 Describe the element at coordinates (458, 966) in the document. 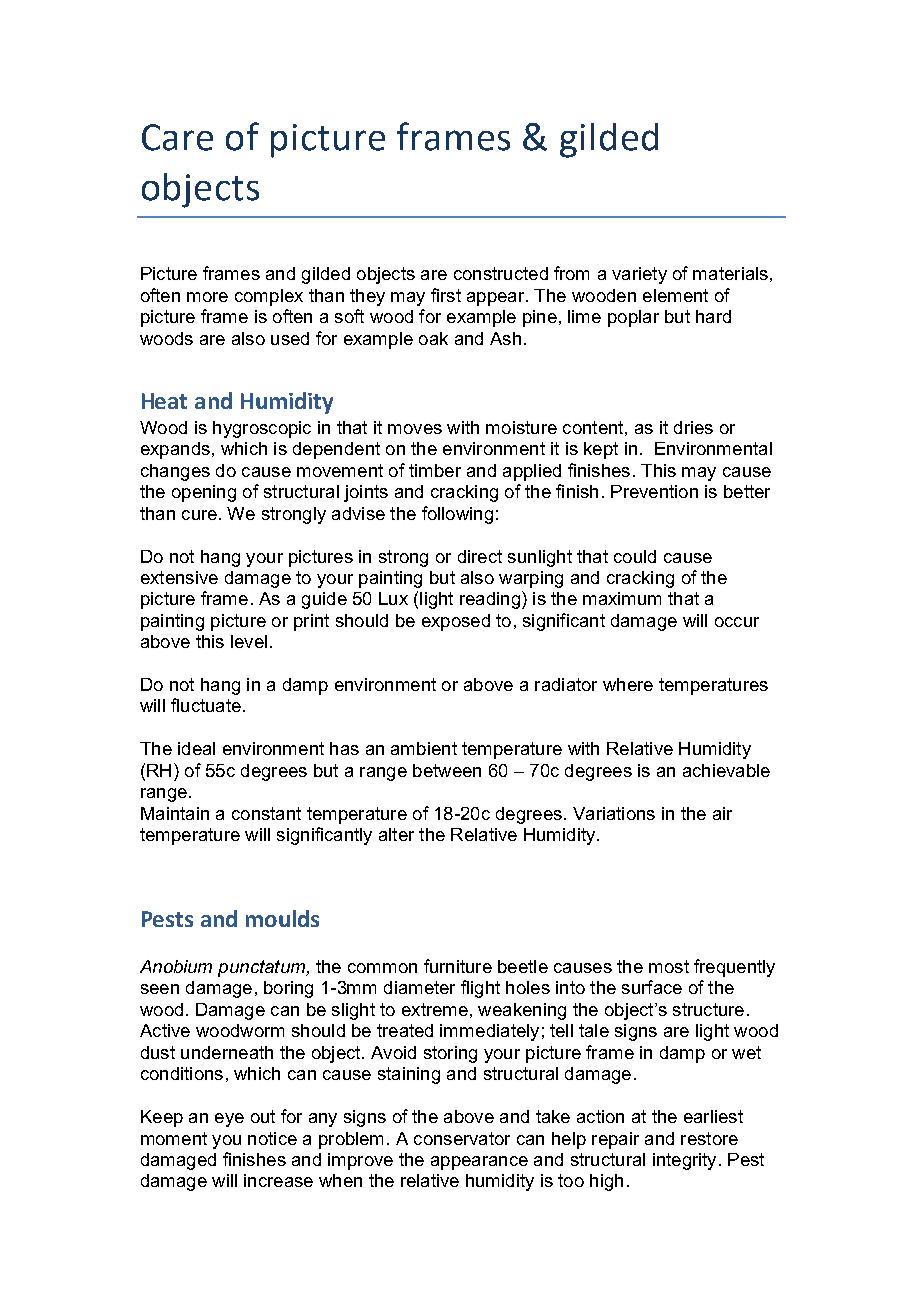

I see `furniture` at that location.
